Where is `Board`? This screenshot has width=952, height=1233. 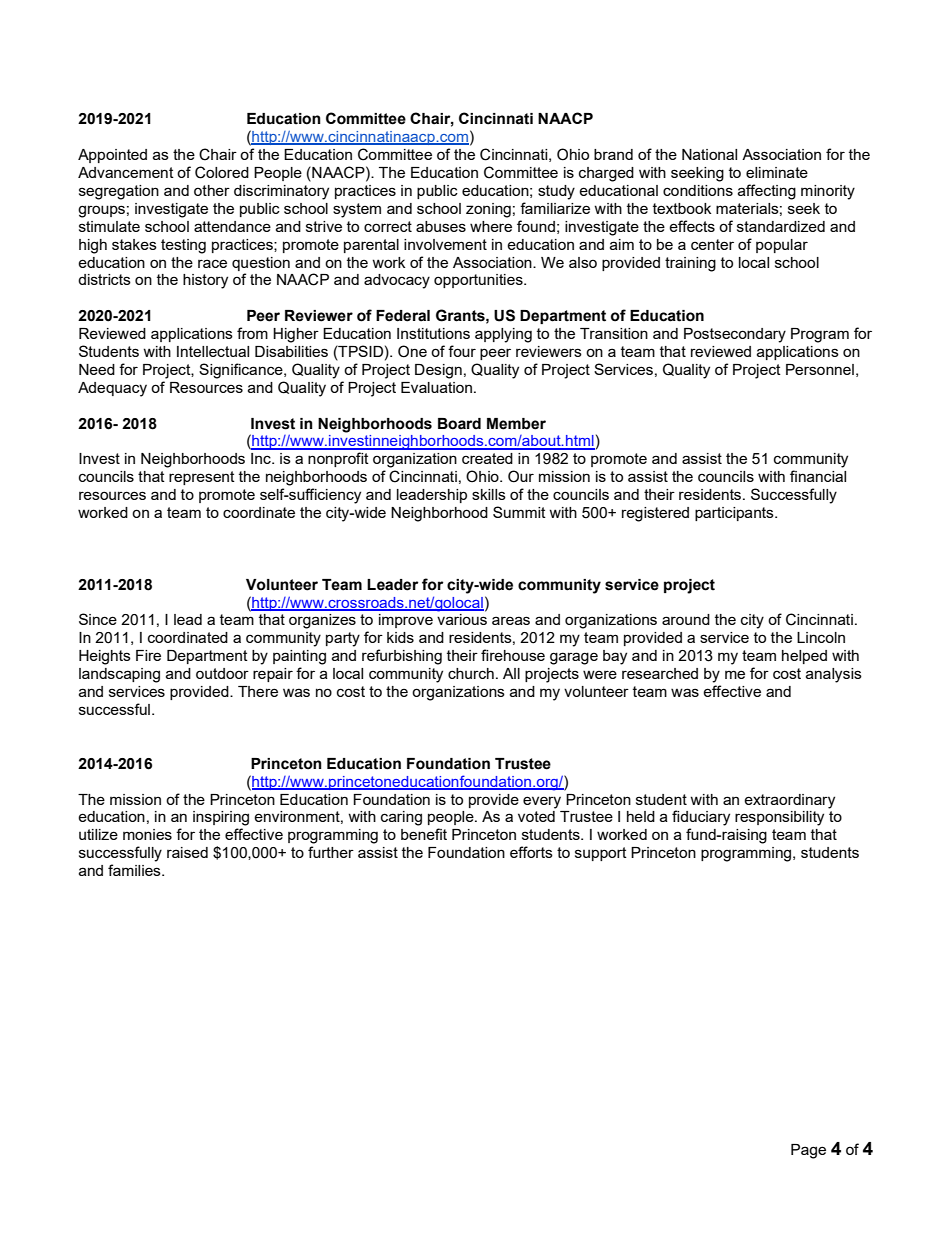
Board is located at coordinates (459, 424).
